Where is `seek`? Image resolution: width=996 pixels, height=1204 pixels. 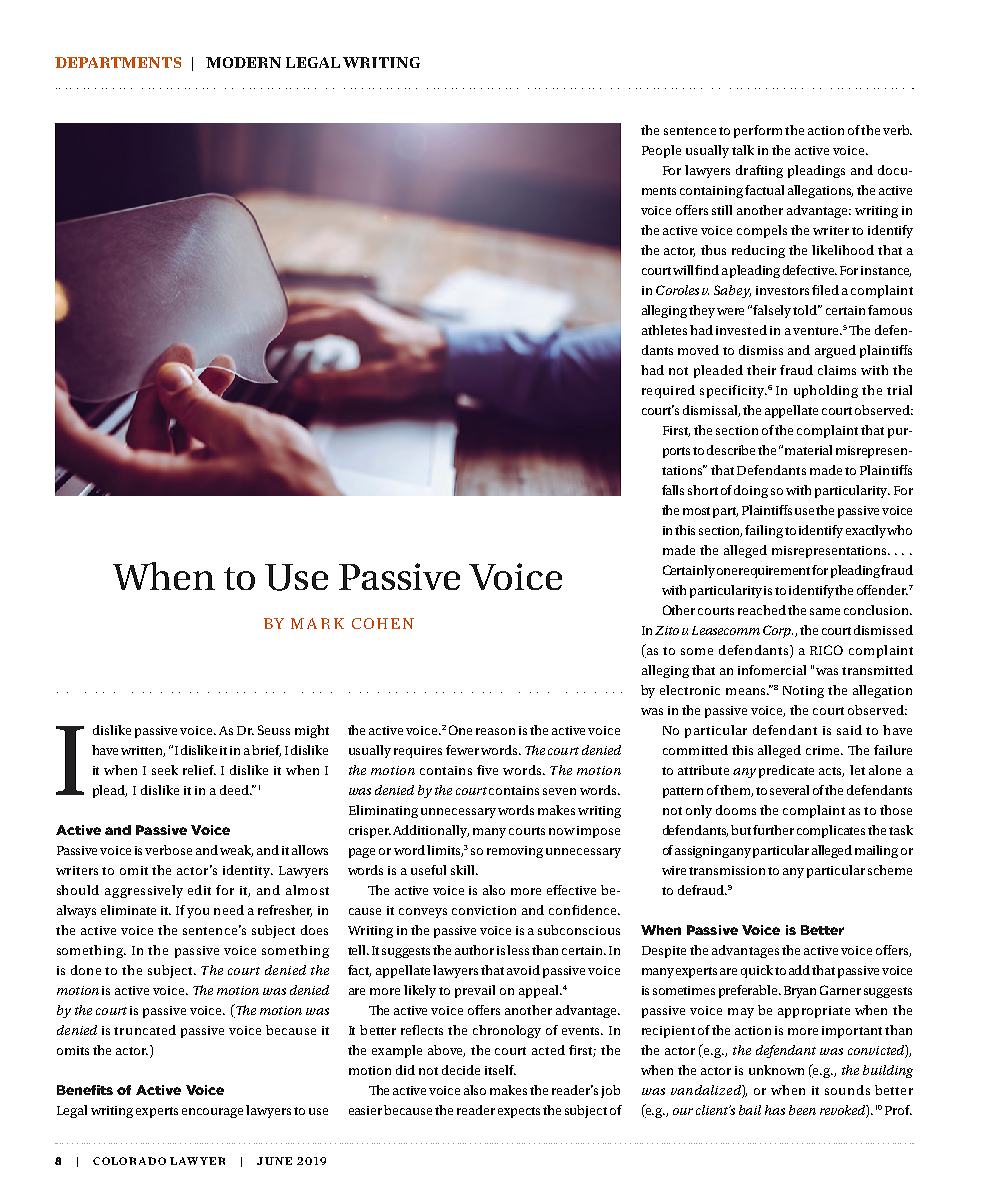 seek is located at coordinates (165, 770).
